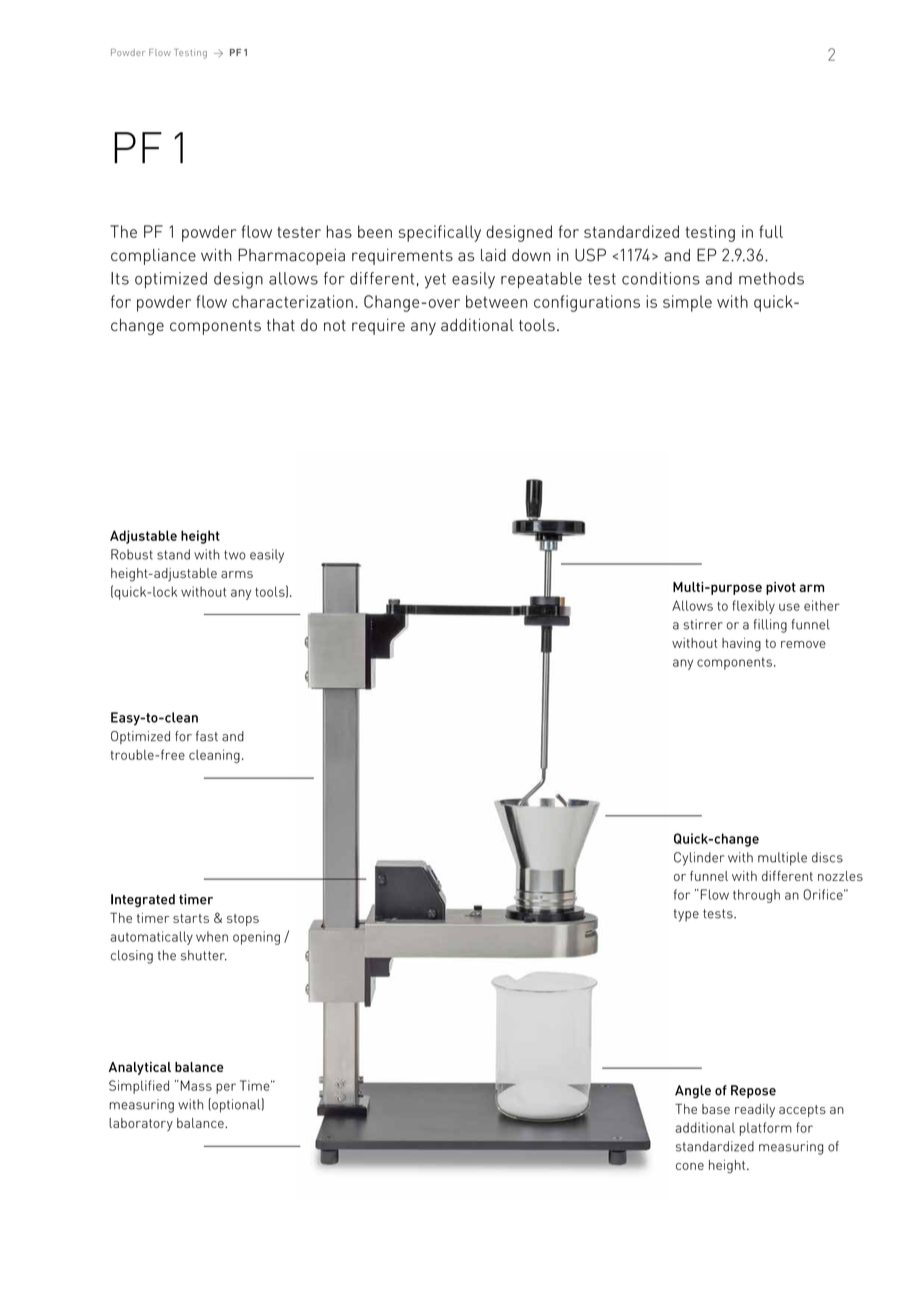 The width and height of the image is (924, 1308). What do you see at coordinates (756, 896) in the image?
I see `through` at bounding box center [756, 896].
